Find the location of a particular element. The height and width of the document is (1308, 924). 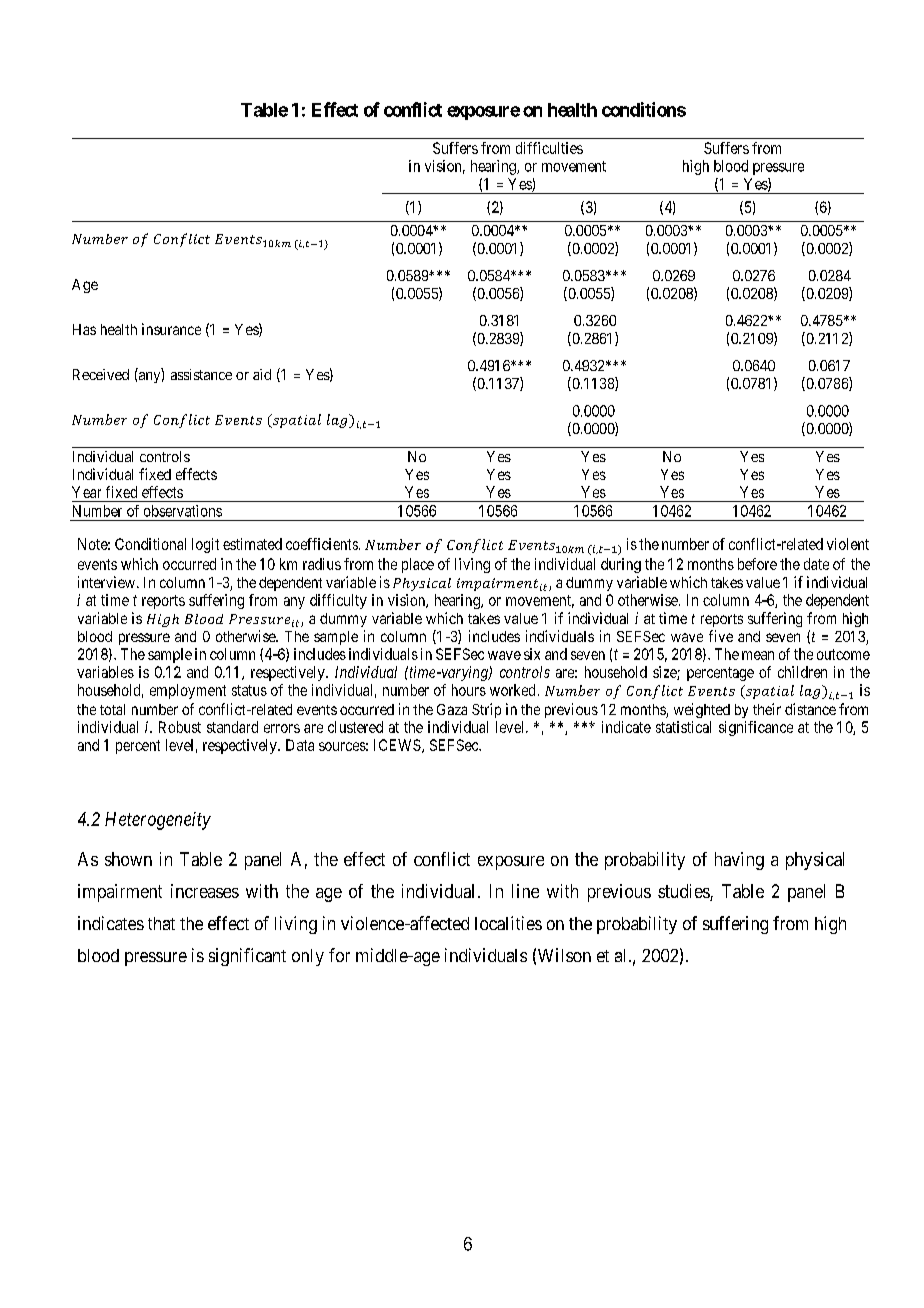

aid is located at coordinates (262, 374).
